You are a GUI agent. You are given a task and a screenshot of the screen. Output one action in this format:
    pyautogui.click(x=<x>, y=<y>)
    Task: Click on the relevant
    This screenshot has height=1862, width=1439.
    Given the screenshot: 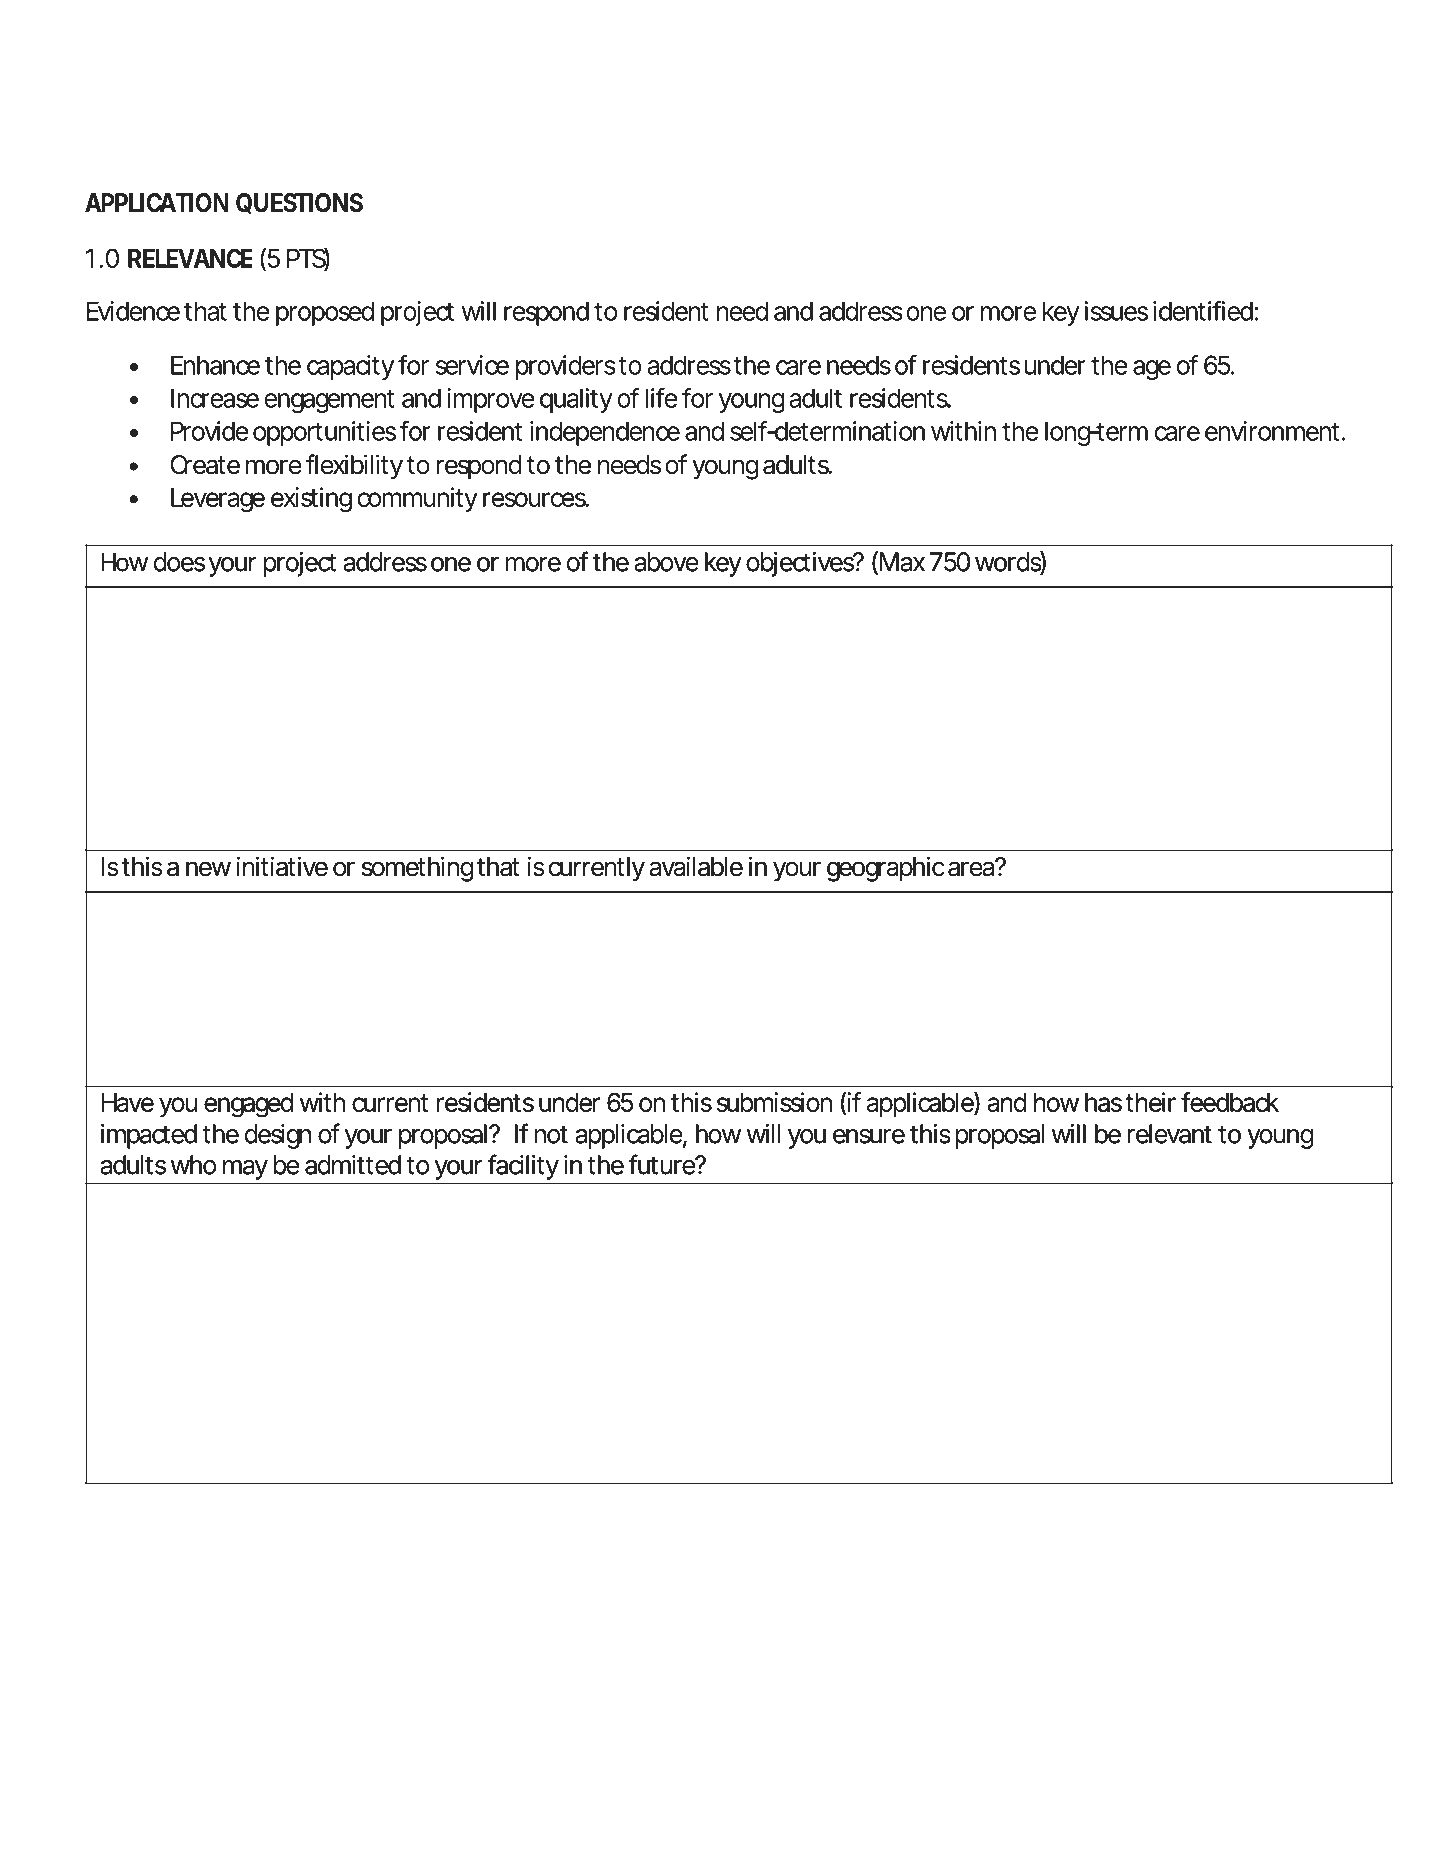 What is the action you would take?
    pyautogui.click(x=1170, y=1134)
